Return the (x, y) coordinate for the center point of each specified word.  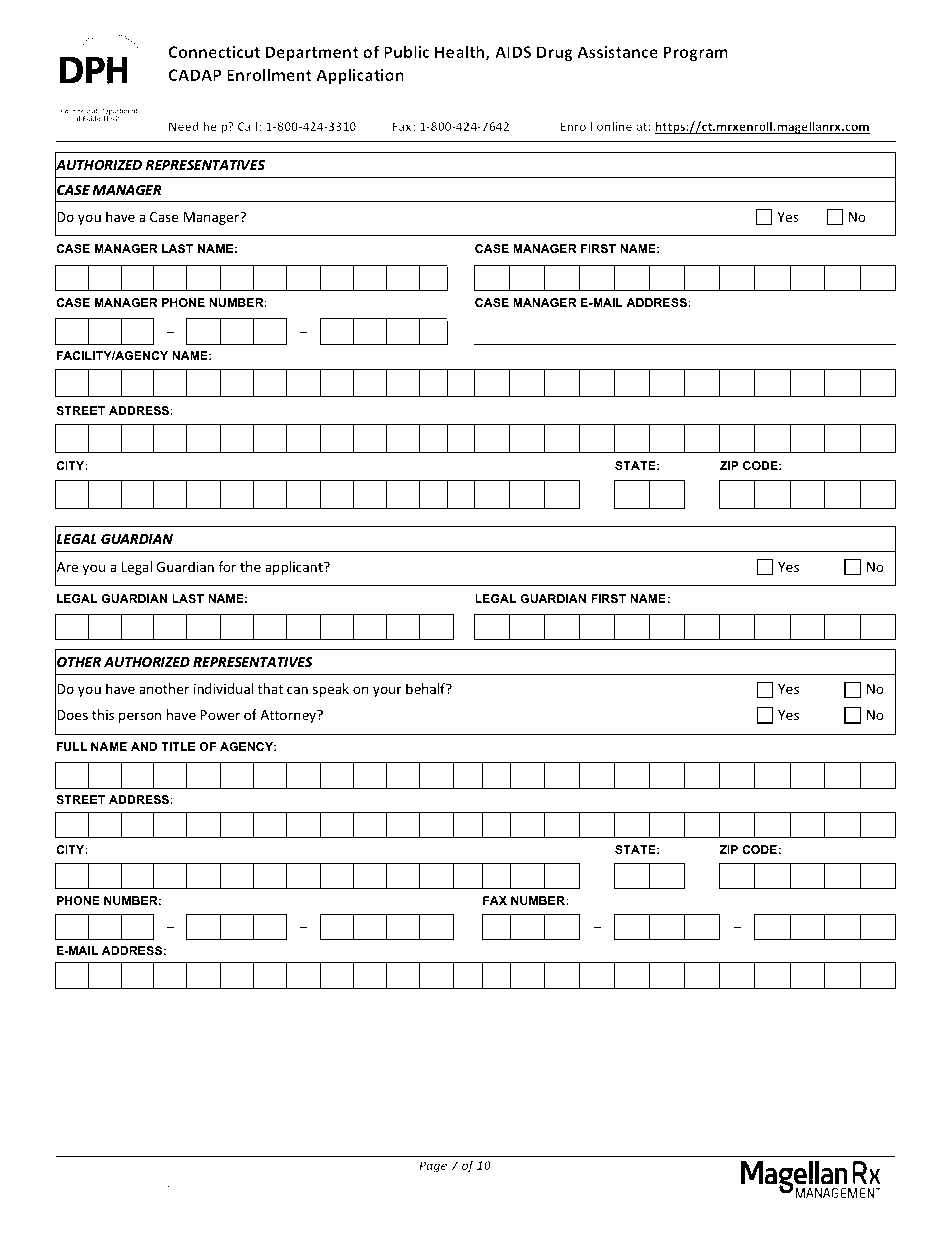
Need (184, 126)
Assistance (617, 52)
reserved (142, 1182)
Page (433, 1167)
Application (360, 76)
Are (66, 567)
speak (331, 690)
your (387, 691)
